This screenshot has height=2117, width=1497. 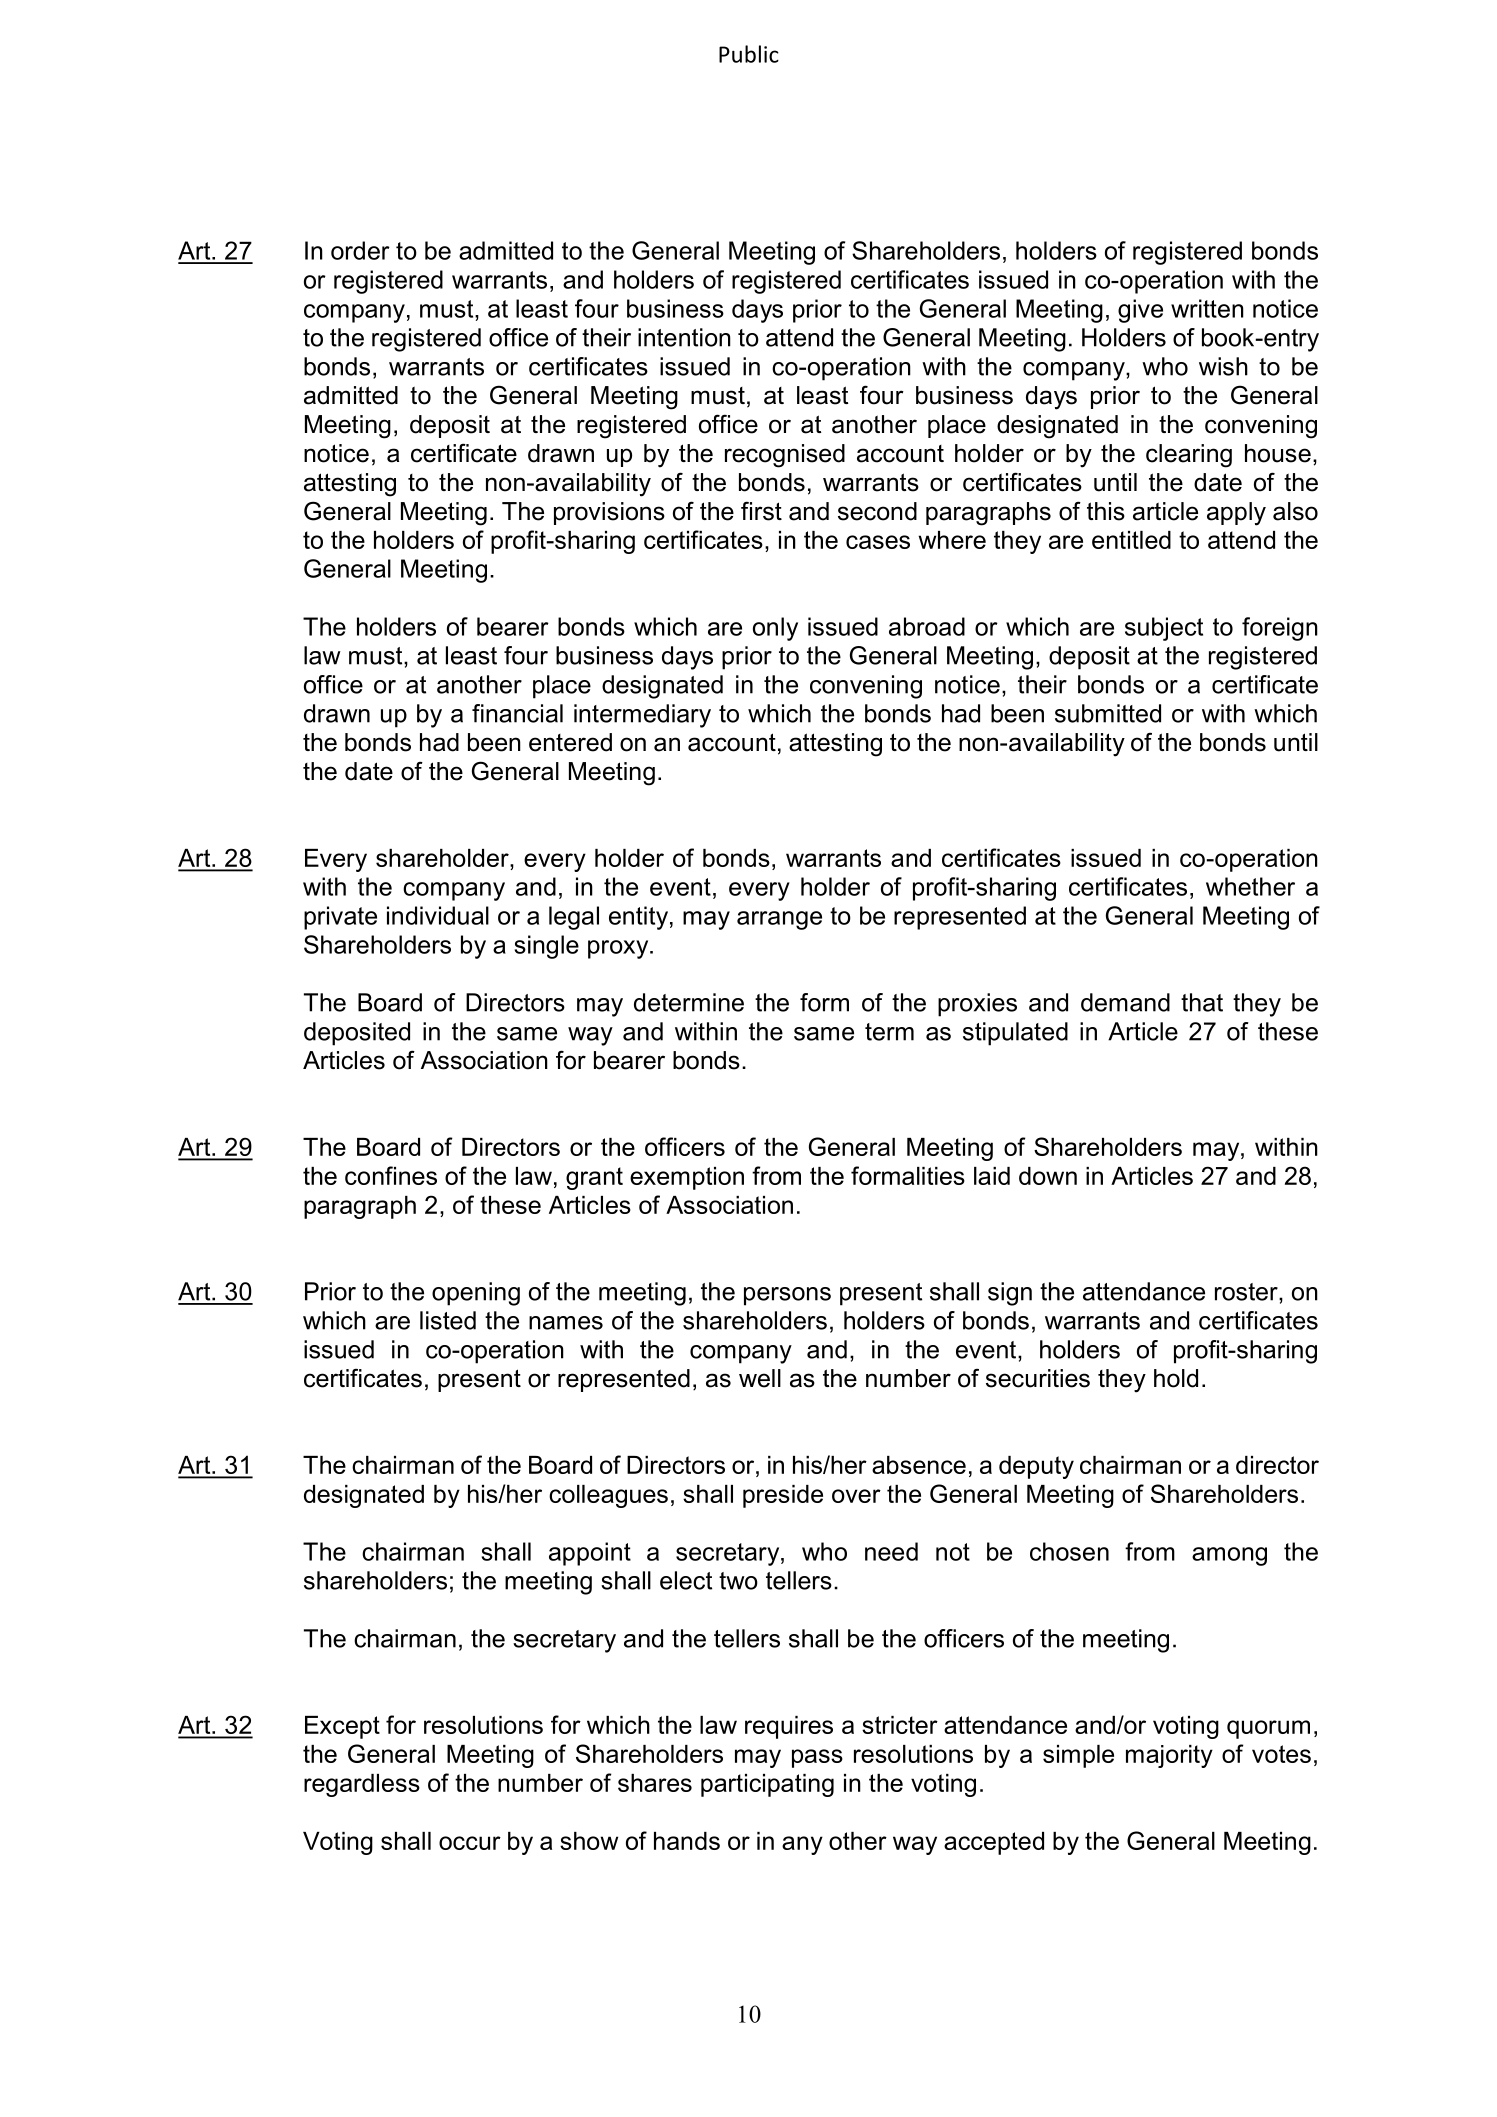 What do you see at coordinates (517, 713) in the screenshot?
I see `financial` at bounding box center [517, 713].
